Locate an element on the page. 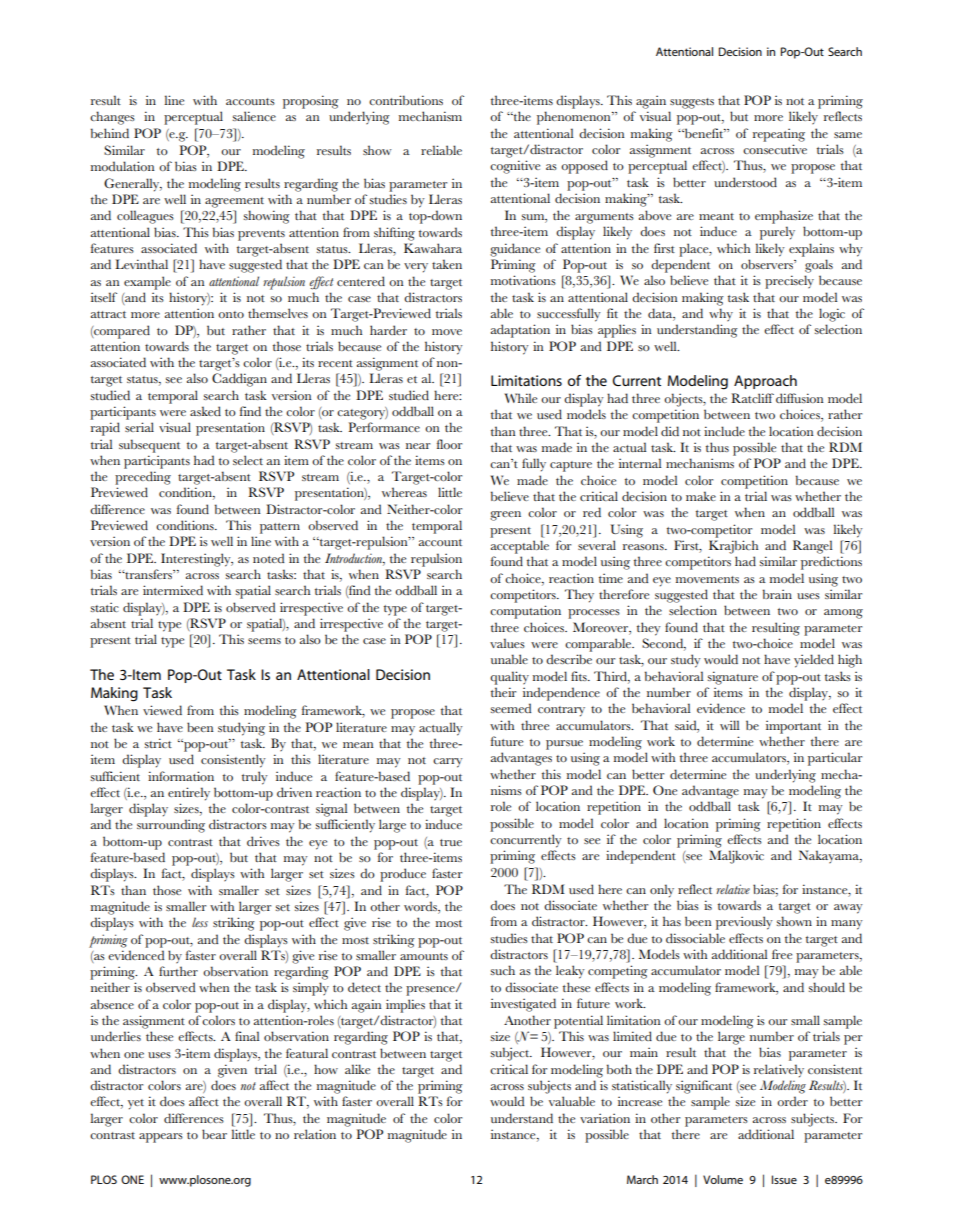 The height and width of the image is (1232, 953). repeating is located at coordinates (779, 135).
